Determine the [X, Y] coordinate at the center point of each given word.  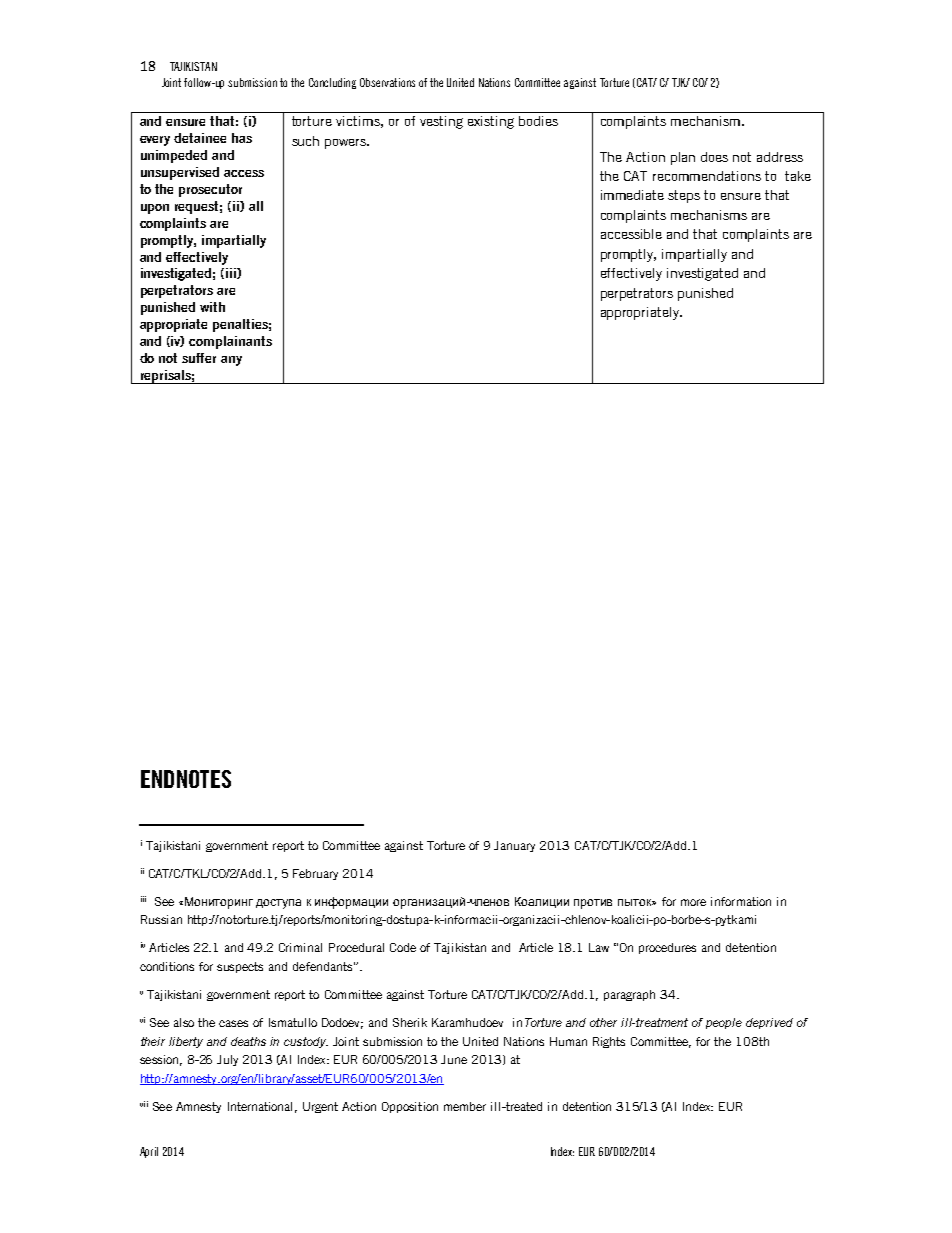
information [741, 901]
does [714, 157]
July [227, 1060]
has [242, 138]
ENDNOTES [186, 779]
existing [491, 122]
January [514, 846]
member [465, 1106]
